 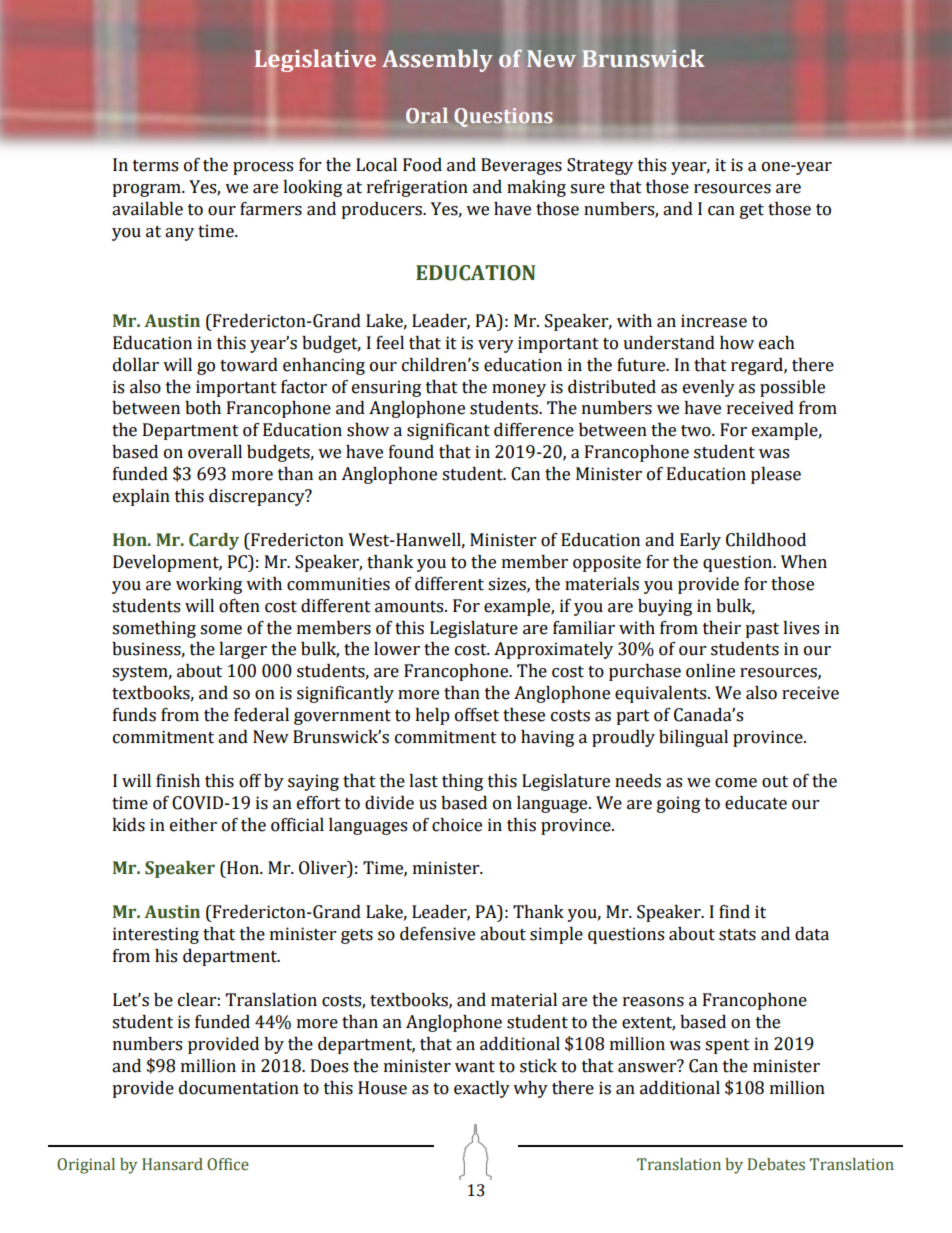 What do you see at coordinates (697, 431) in the screenshot?
I see `two` at bounding box center [697, 431].
